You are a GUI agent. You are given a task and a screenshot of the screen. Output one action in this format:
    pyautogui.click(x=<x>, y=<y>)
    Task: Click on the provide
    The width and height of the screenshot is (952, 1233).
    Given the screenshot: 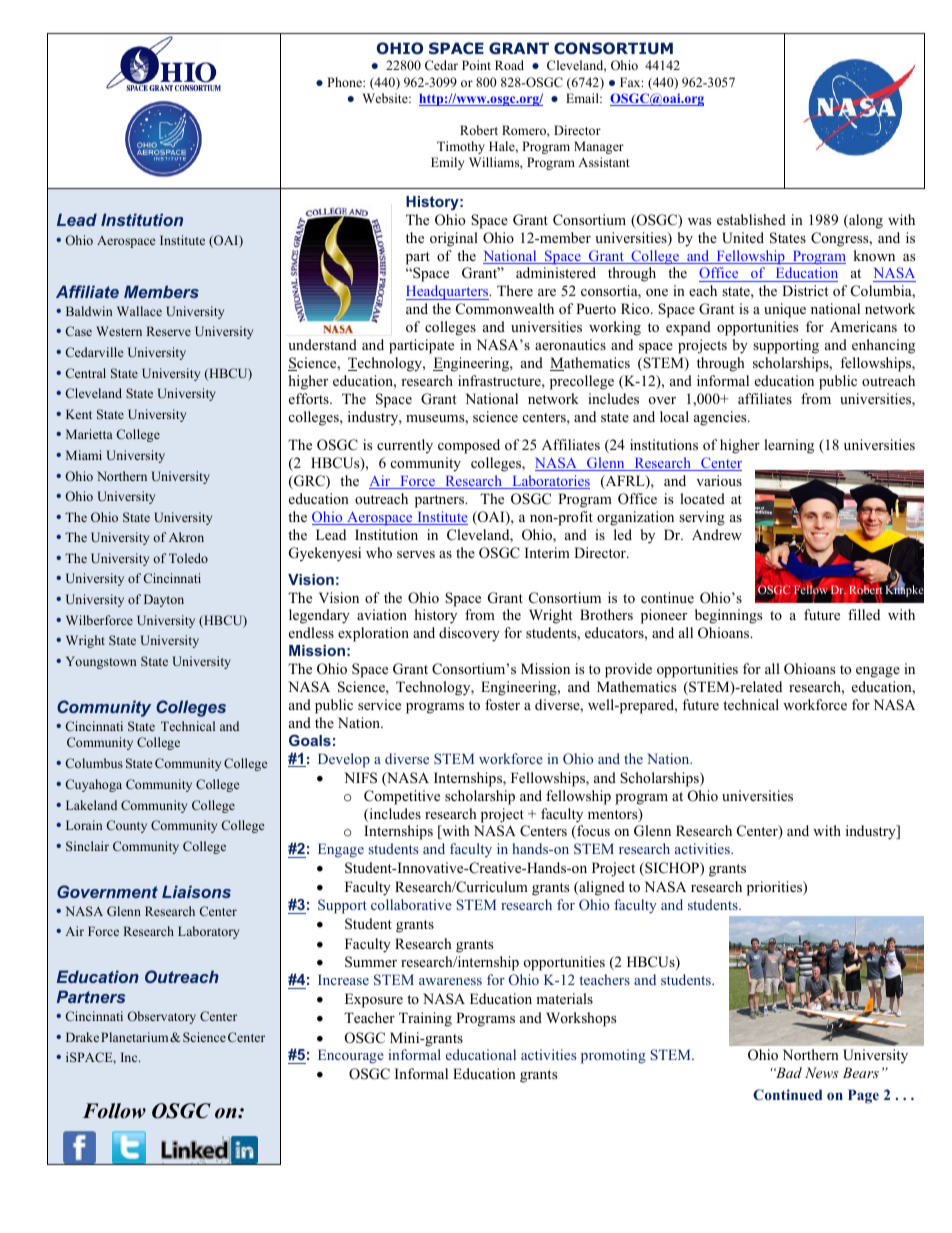 What is the action you would take?
    pyautogui.click(x=628, y=670)
